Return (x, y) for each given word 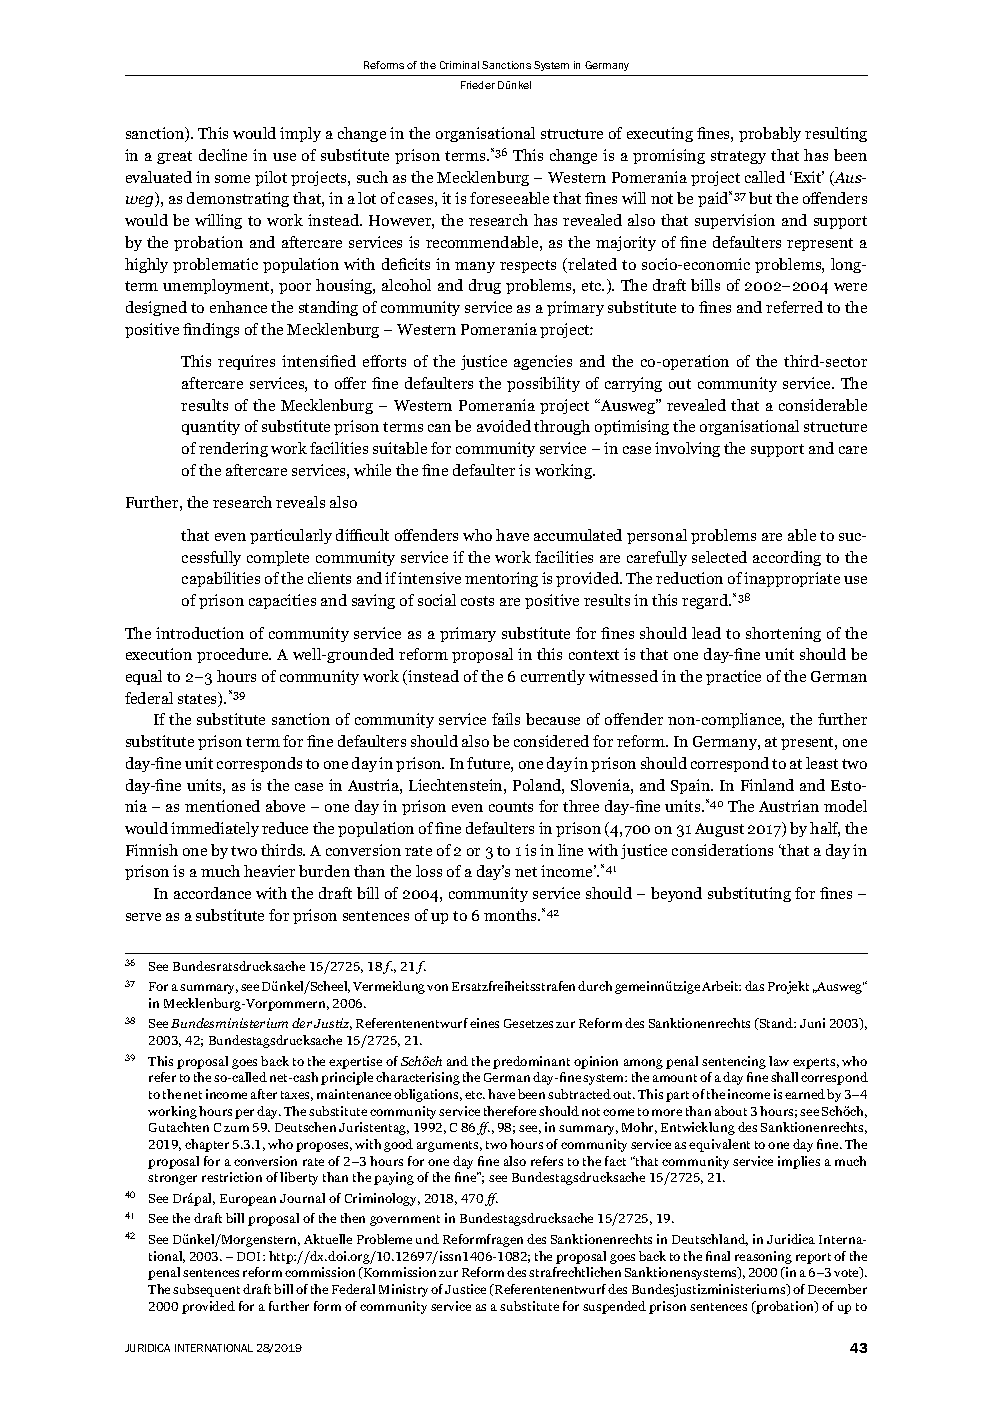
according (787, 558)
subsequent (206, 1290)
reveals (300, 502)
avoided (504, 426)
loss (429, 871)
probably (770, 134)
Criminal (459, 65)
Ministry (403, 1290)
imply (300, 134)
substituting (749, 894)
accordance (212, 893)
